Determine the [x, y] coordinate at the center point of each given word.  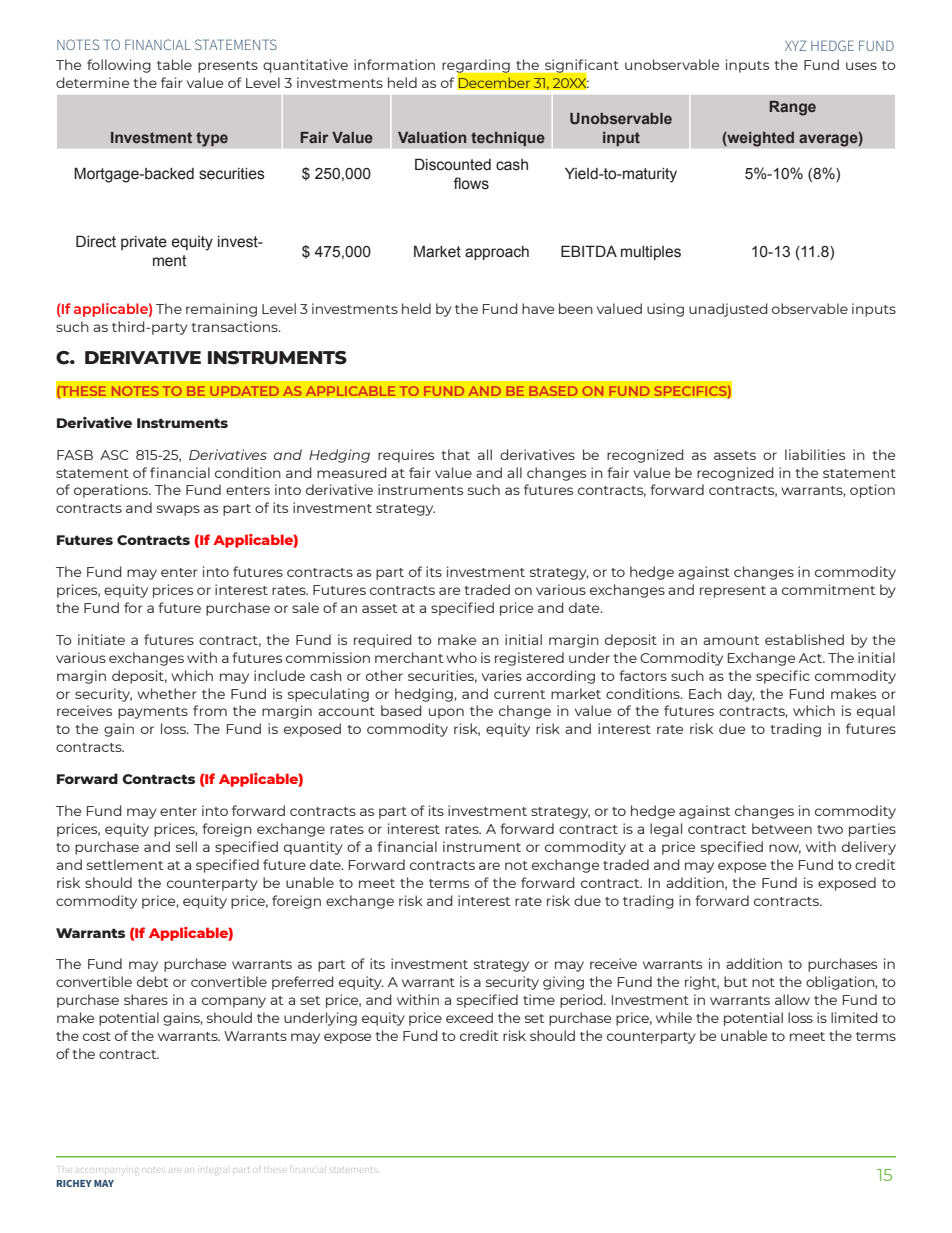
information [394, 64]
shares [146, 999]
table [174, 64]
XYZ [795, 45]
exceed [469, 1017]
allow [792, 999]
